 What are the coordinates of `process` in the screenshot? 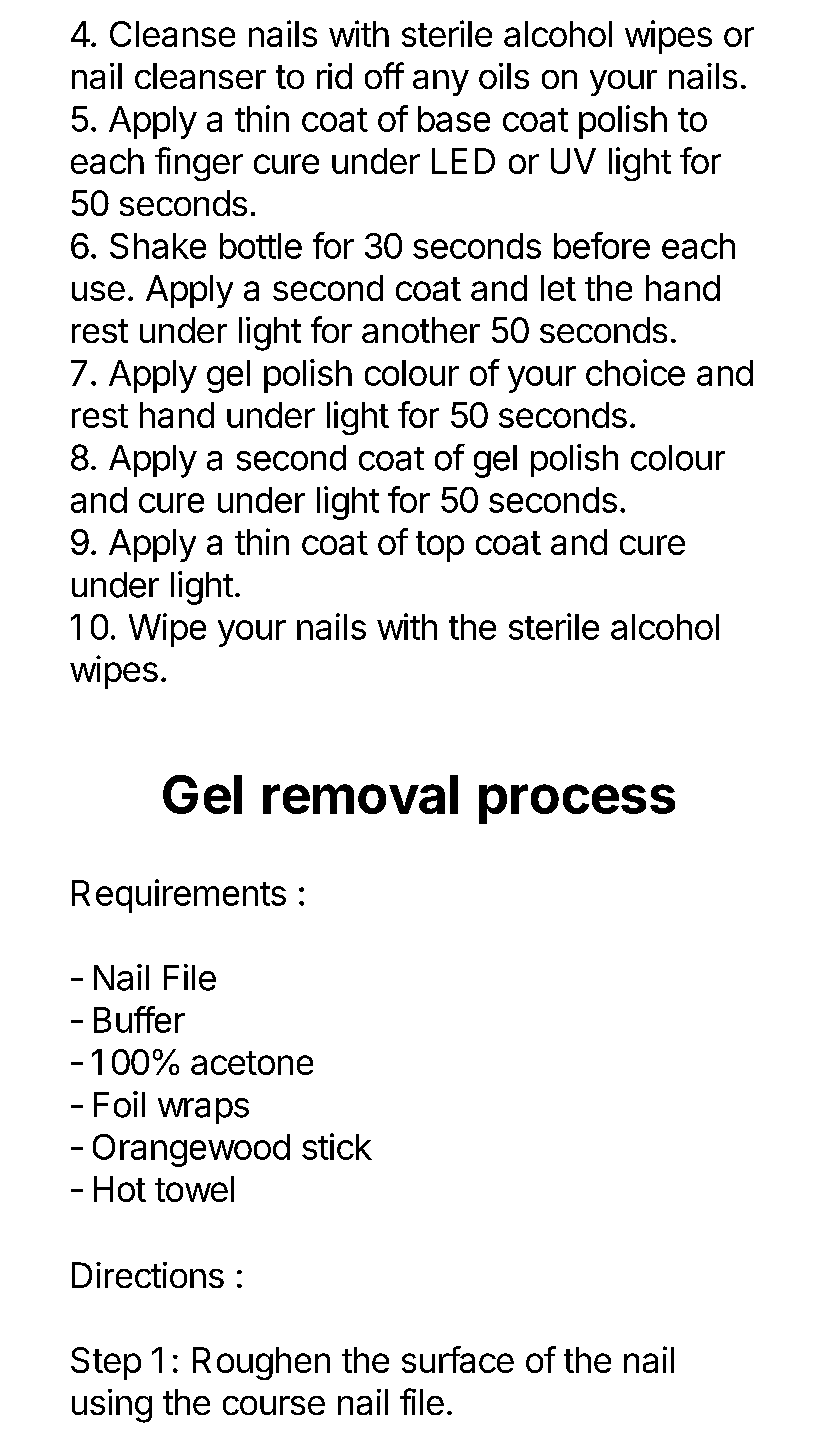 It's located at (577, 804).
